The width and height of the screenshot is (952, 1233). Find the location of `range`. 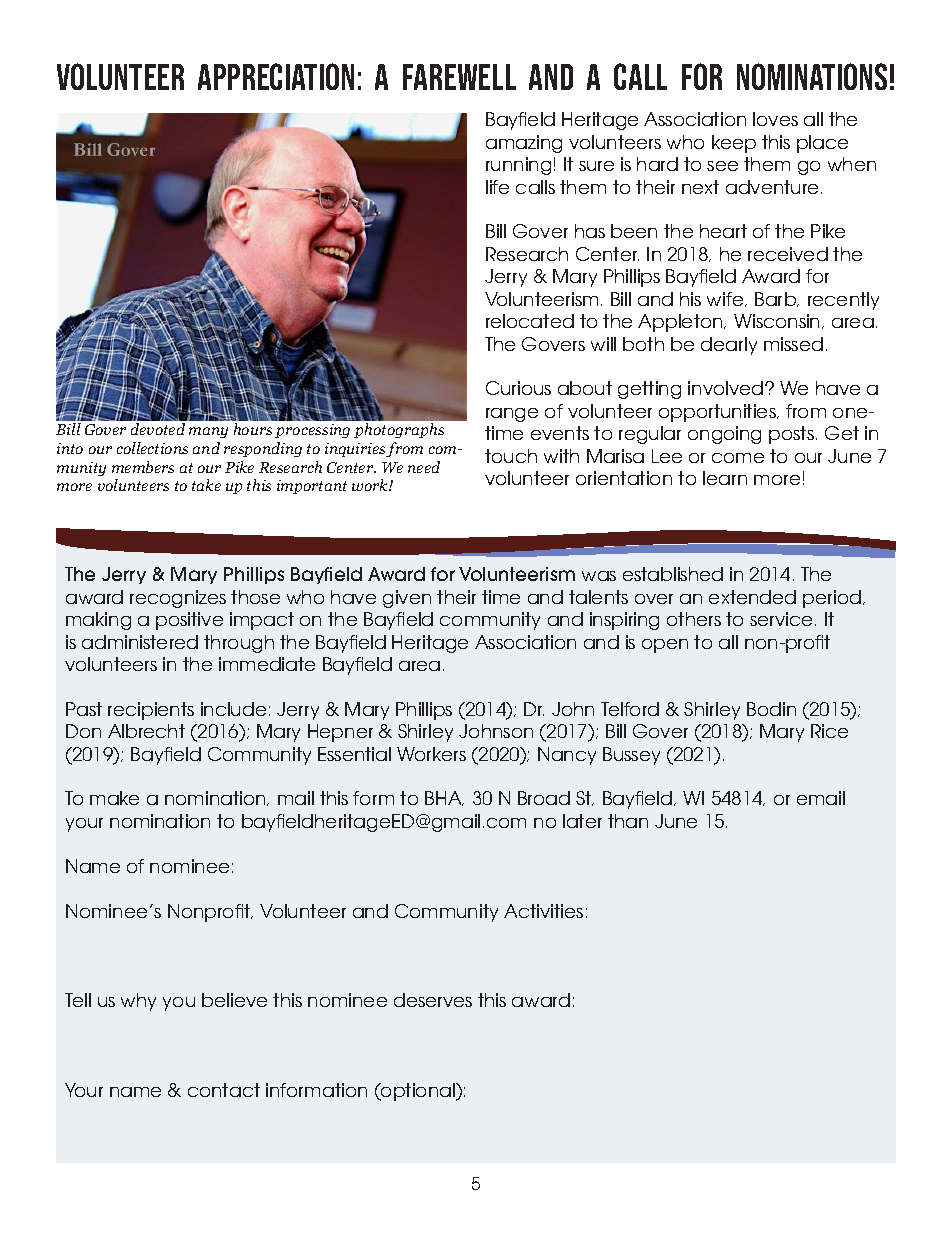

range is located at coordinates (512, 415).
